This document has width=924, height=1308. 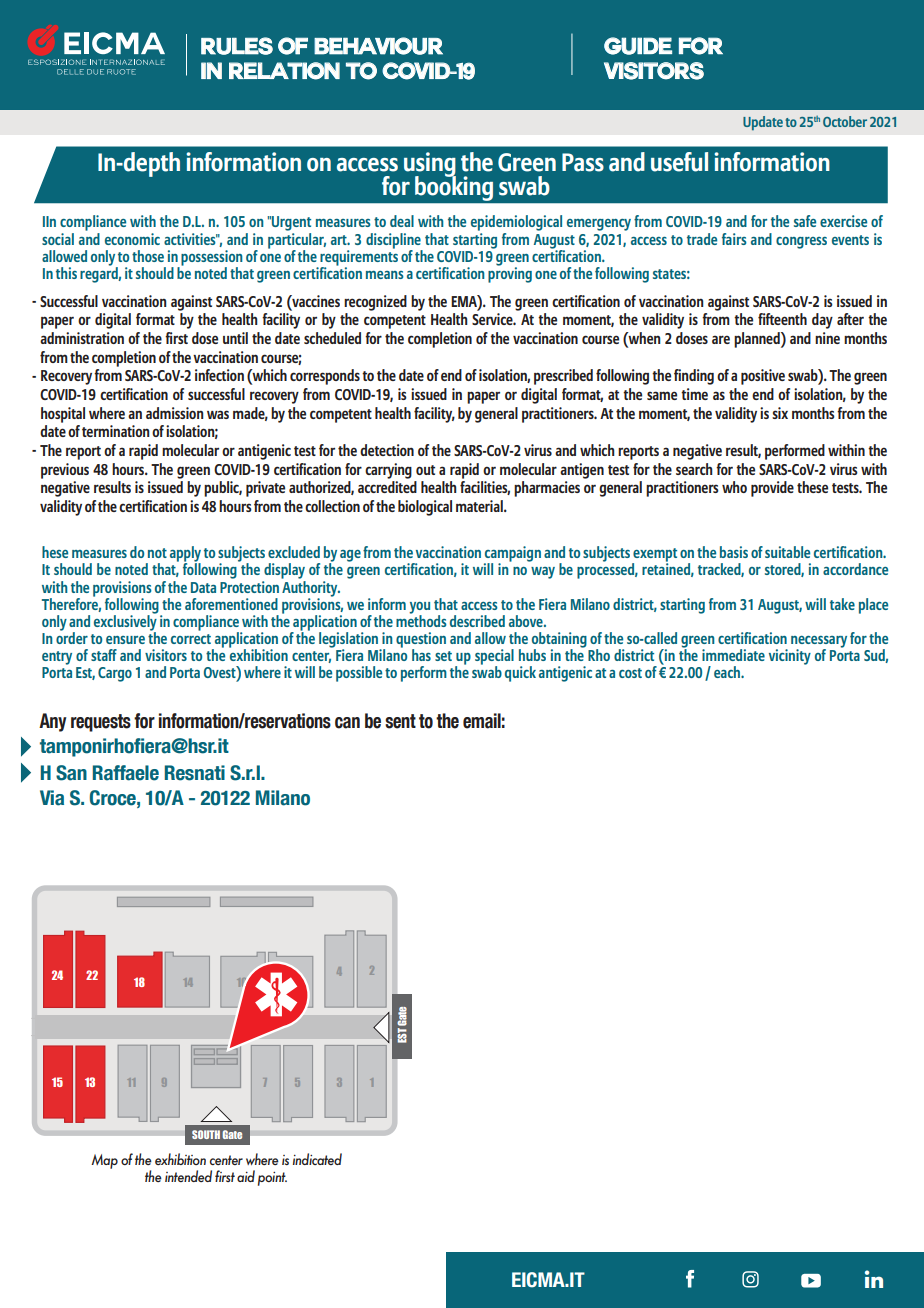 I want to click on point, so click(x=272, y=1179).
